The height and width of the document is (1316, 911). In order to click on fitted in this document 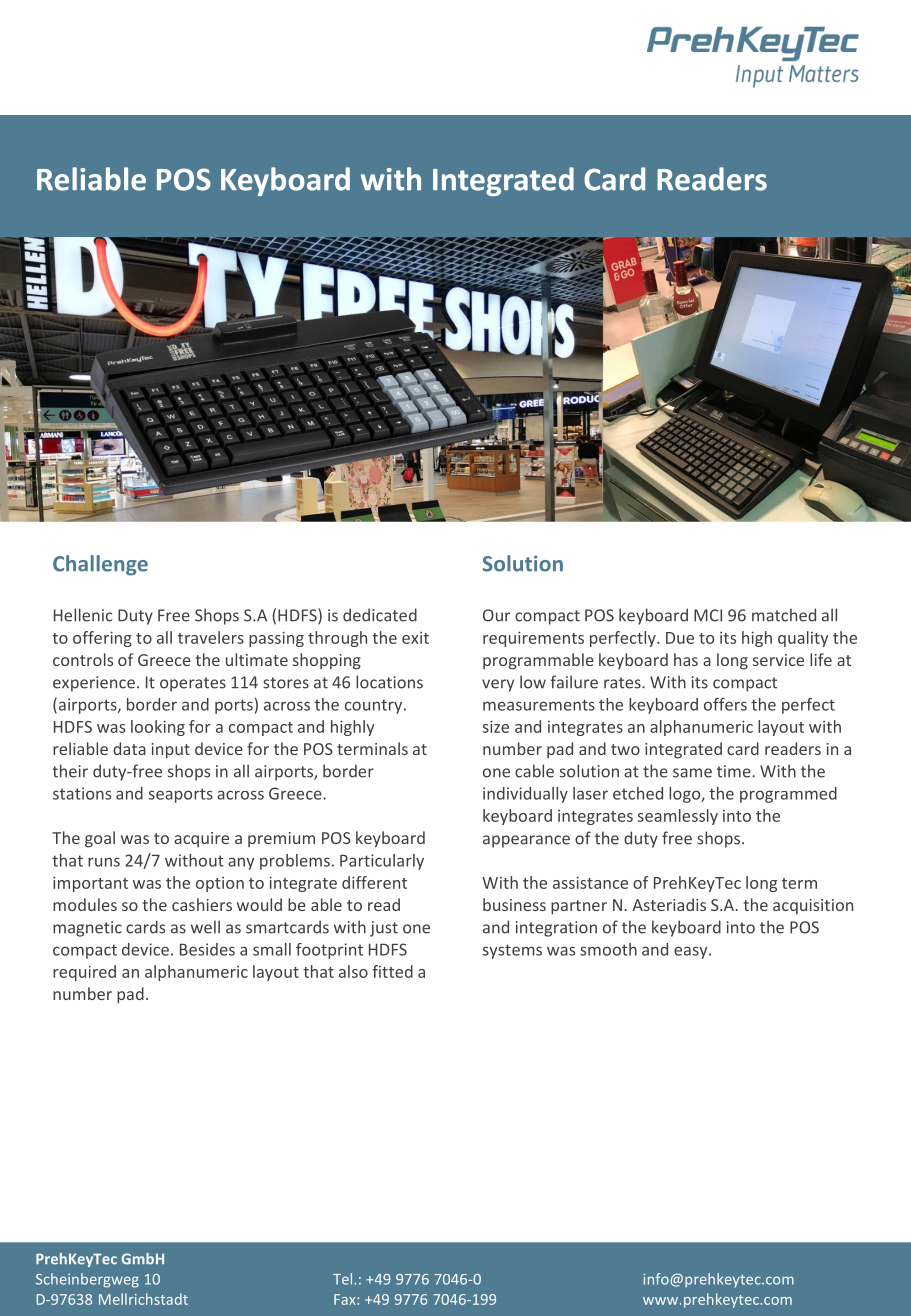, I will do `click(392, 971)`.
